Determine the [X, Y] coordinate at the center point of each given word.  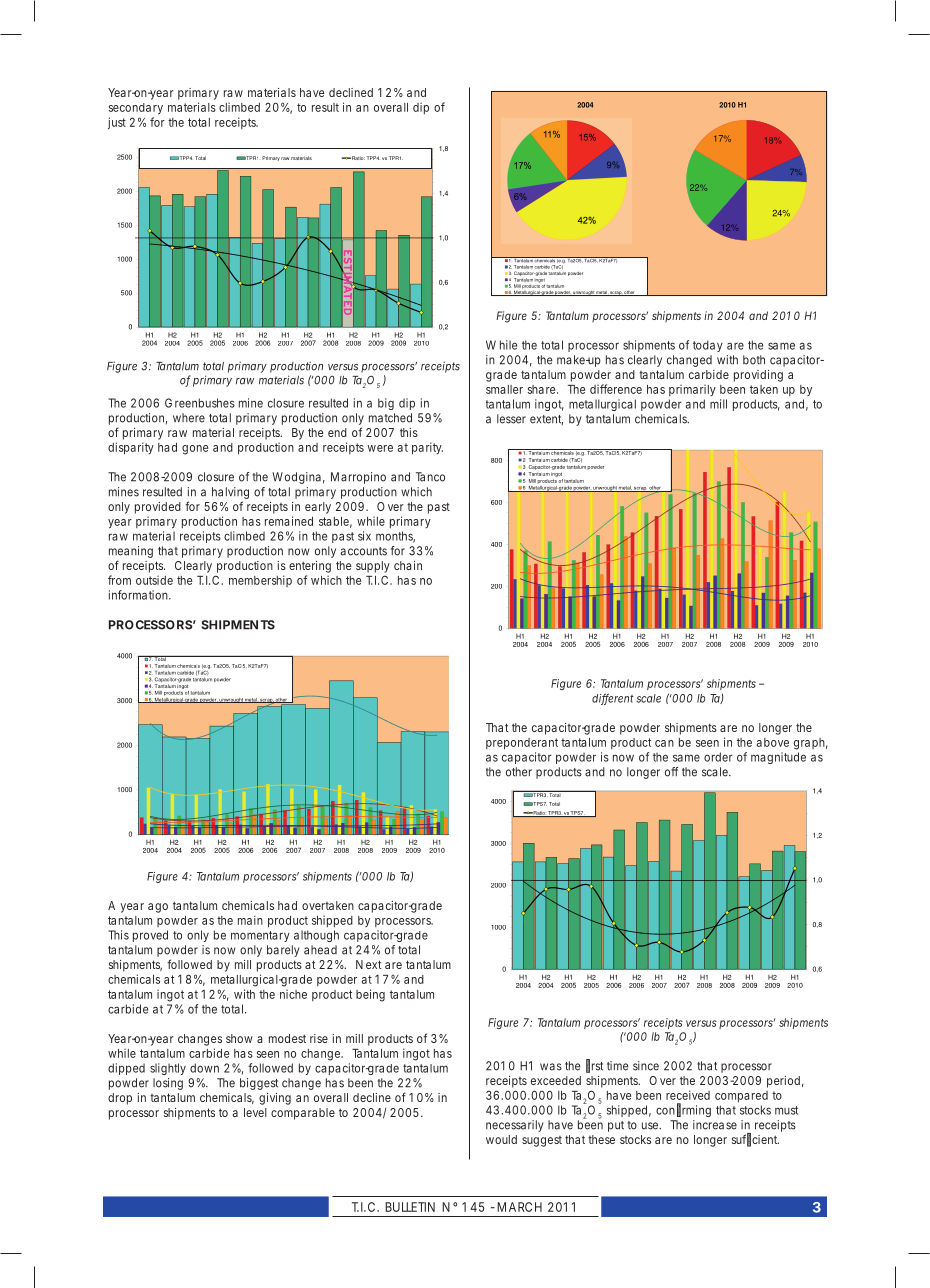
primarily [692, 390]
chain [408, 565]
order [718, 757]
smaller [504, 389]
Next [368, 964]
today [708, 346]
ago [158, 908]
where [189, 418]
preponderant [522, 744]
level [255, 1112]
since [646, 1066]
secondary [136, 109]
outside [154, 580]
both [754, 360]
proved [150, 936]
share [543, 389]
